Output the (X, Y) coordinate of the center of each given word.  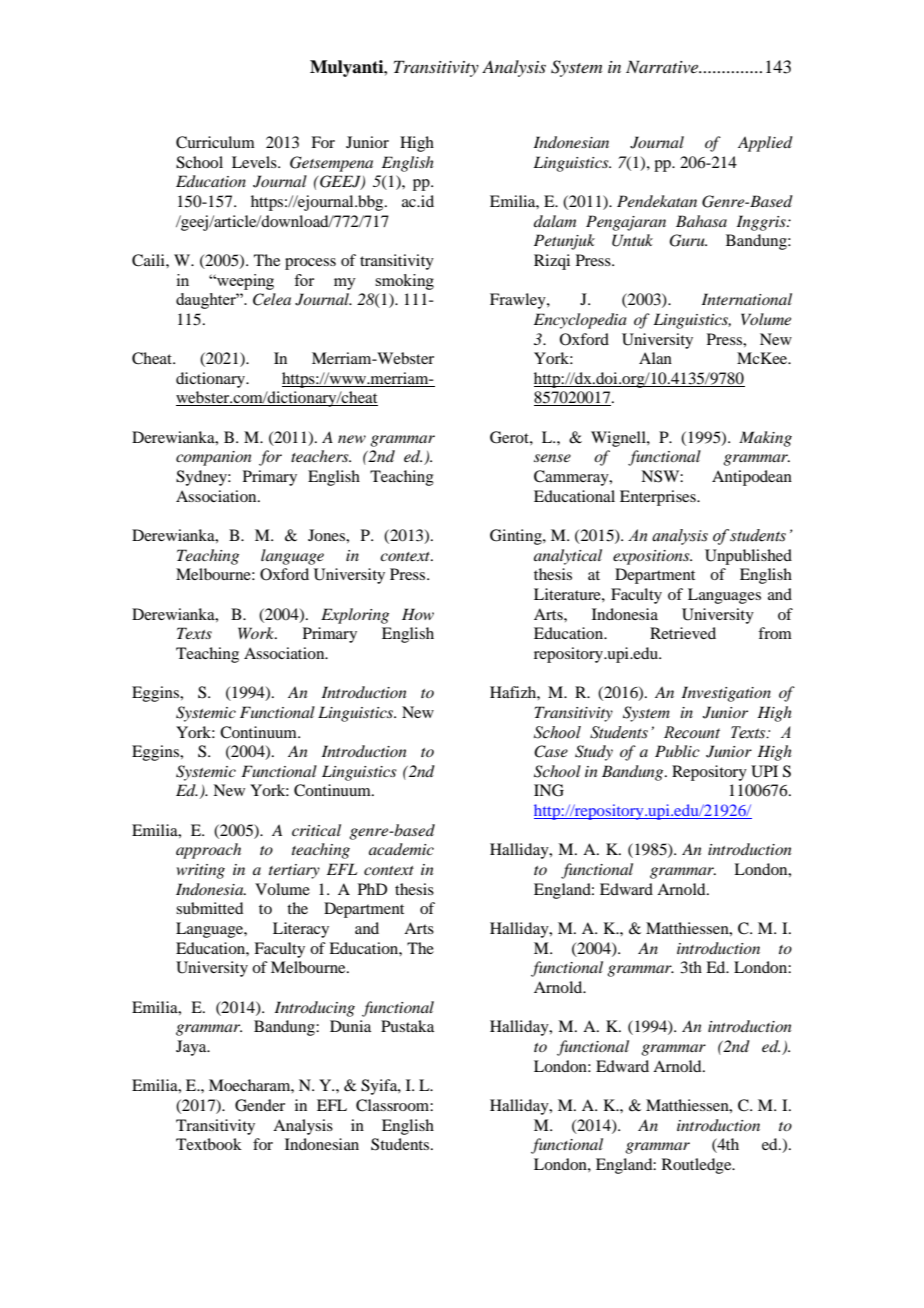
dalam (555, 221)
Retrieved (683, 633)
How (418, 614)
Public (677, 751)
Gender (260, 1105)
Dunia (350, 1026)
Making (765, 439)
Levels (255, 162)
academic (401, 849)
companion (214, 458)
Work (257, 633)
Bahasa (701, 221)
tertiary (294, 871)
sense (552, 458)
